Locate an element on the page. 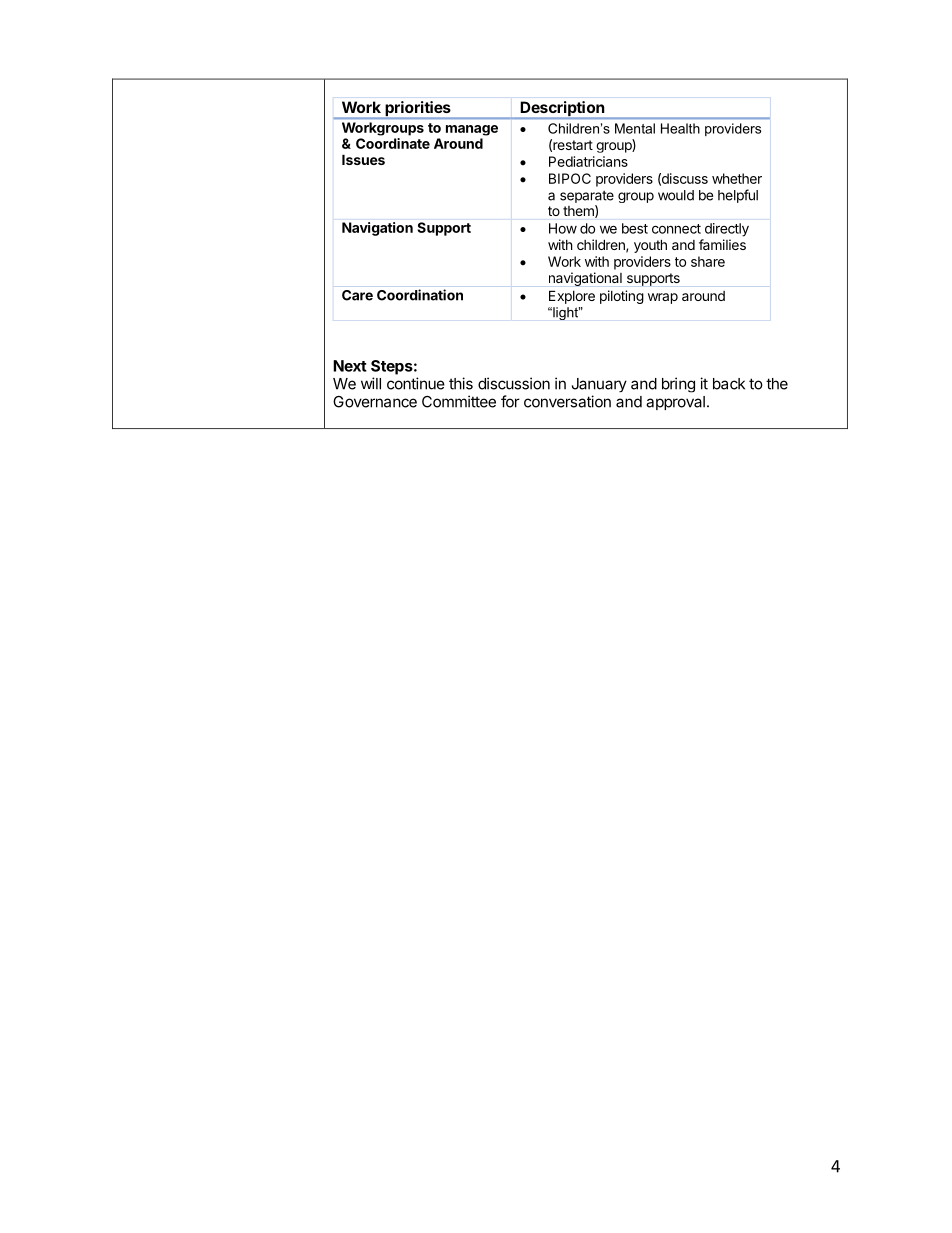 This page has height=1233, width=952. Governance is located at coordinates (375, 402).
